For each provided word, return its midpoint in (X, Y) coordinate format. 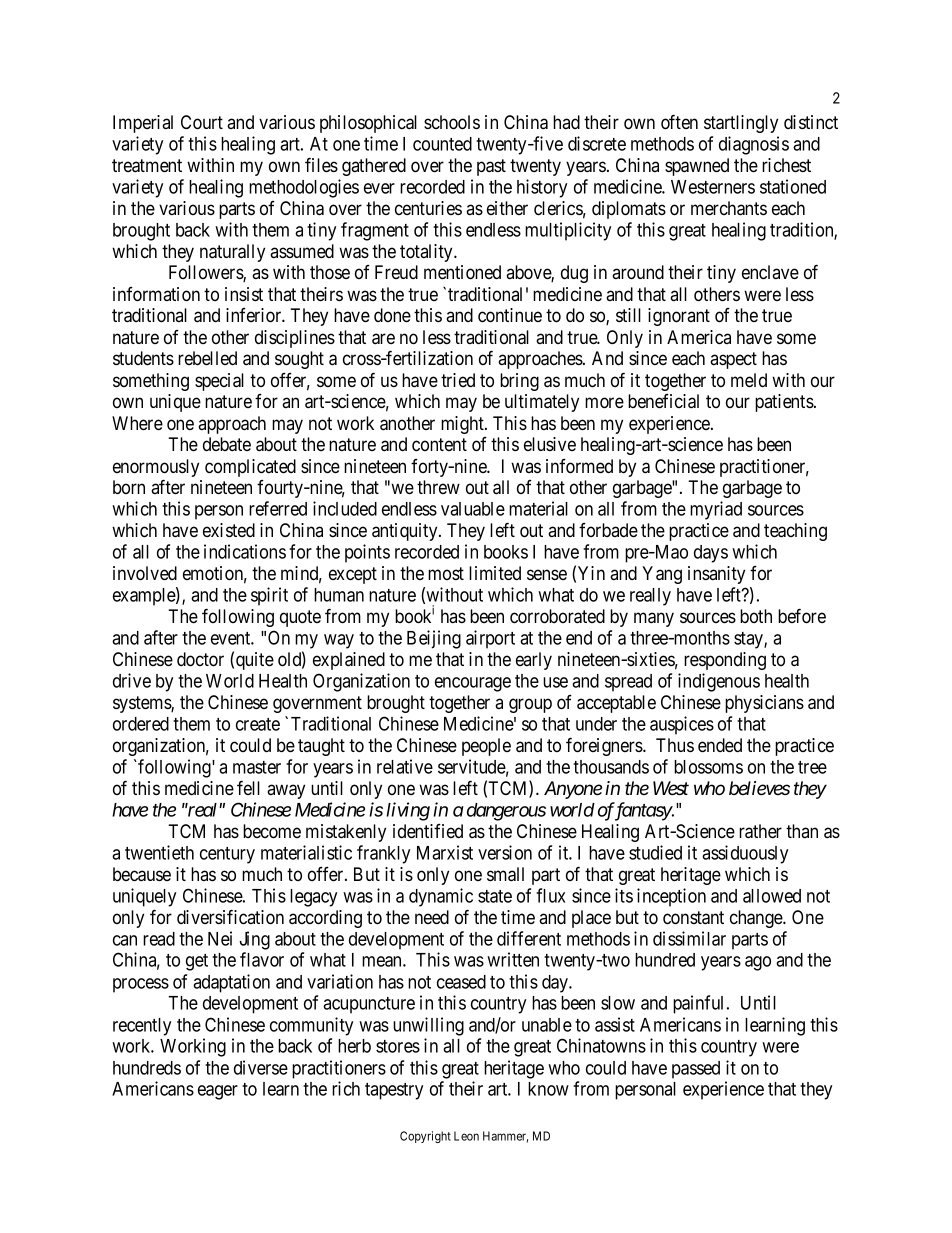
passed (696, 1070)
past (491, 167)
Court (202, 122)
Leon (466, 1136)
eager (218, 1092)
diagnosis (754, 145)
